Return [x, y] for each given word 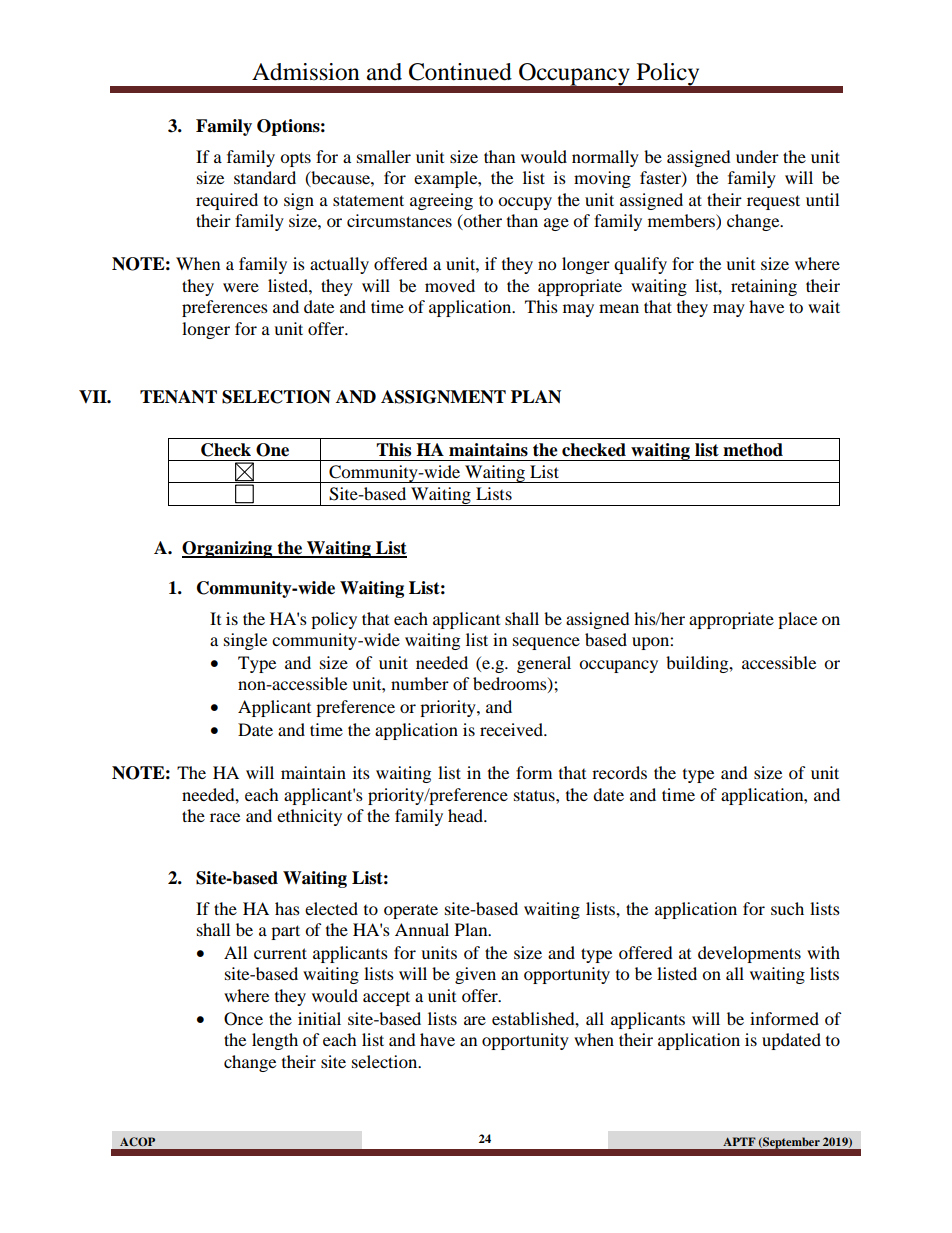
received [512, 729]
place [797, 620]
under [757, 156]
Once [243, 1019]
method [753, 450]
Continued [460, 72]
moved [450, 285]
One [272, 450]
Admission [306, 72]
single [245, 641]
